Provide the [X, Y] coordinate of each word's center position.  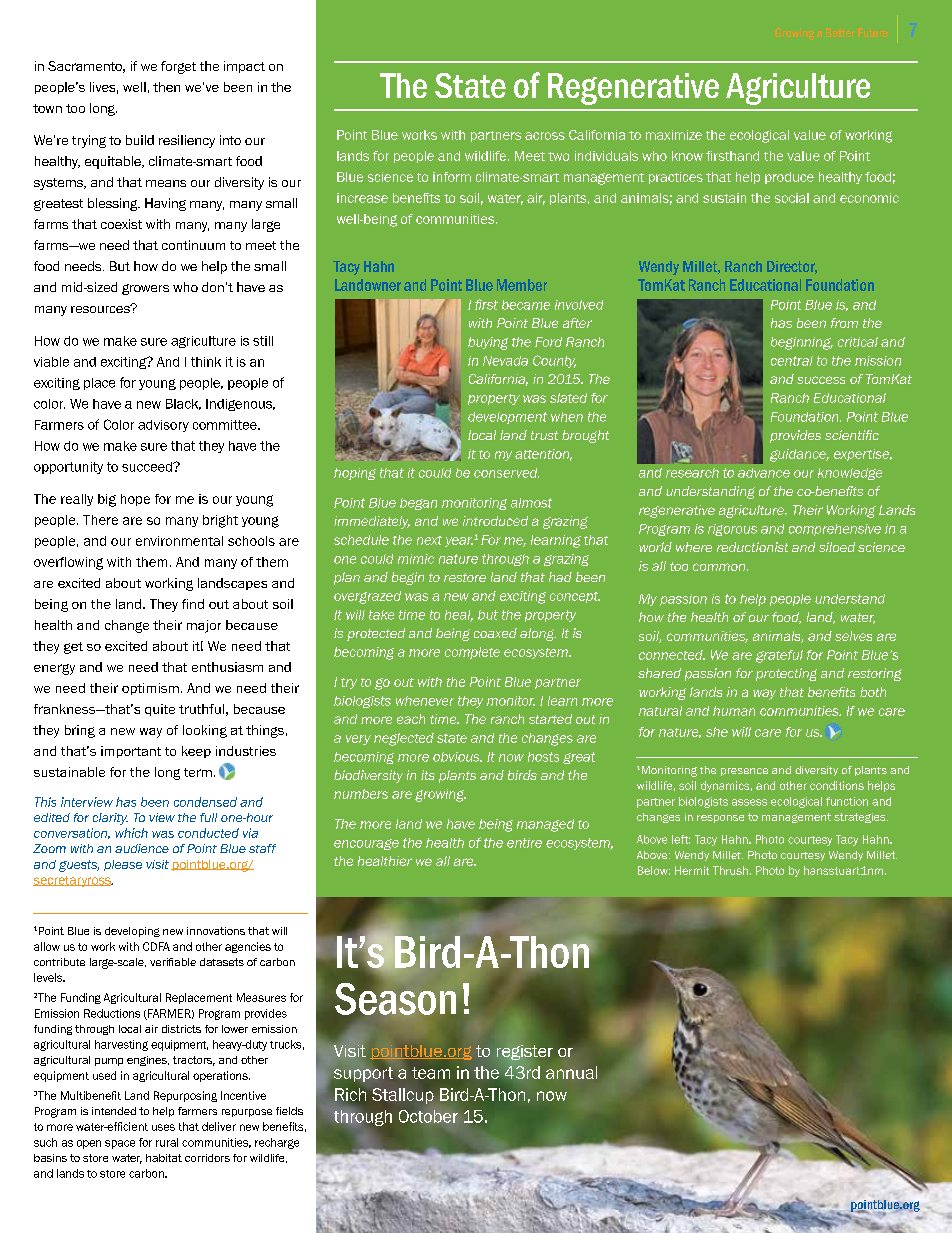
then [166, 87]
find [193, 604]
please [123, 865]
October [428, 1116]
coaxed [495, 633]
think [206, 362]
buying [488, 343]
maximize [674, 135]
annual [571, 1072]
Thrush [730, 870]
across [545, 136]
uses [163, 1127]
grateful [779, 656]
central [792, 361]
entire [524, 843]
